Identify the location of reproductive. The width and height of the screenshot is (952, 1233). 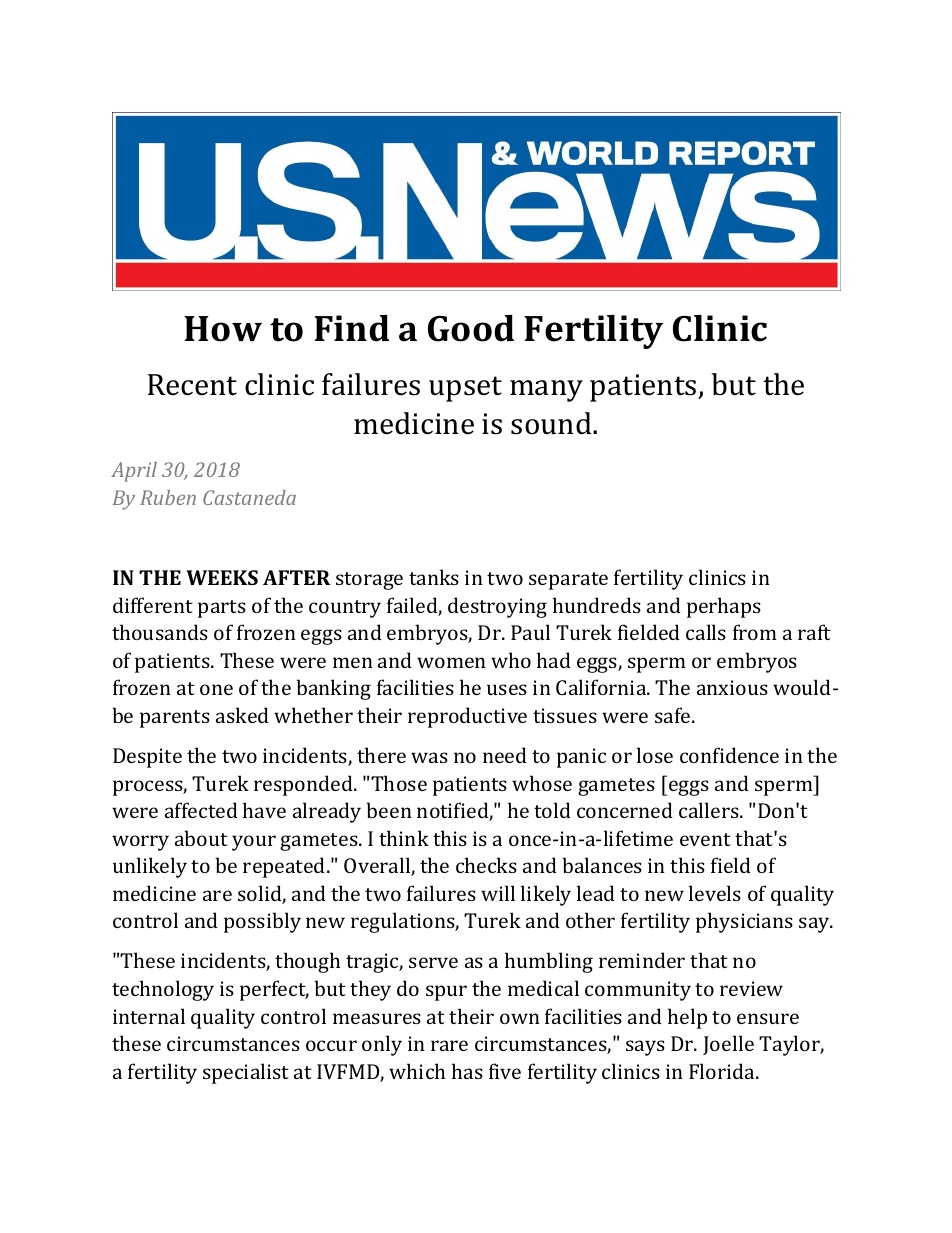
(467, 717).
